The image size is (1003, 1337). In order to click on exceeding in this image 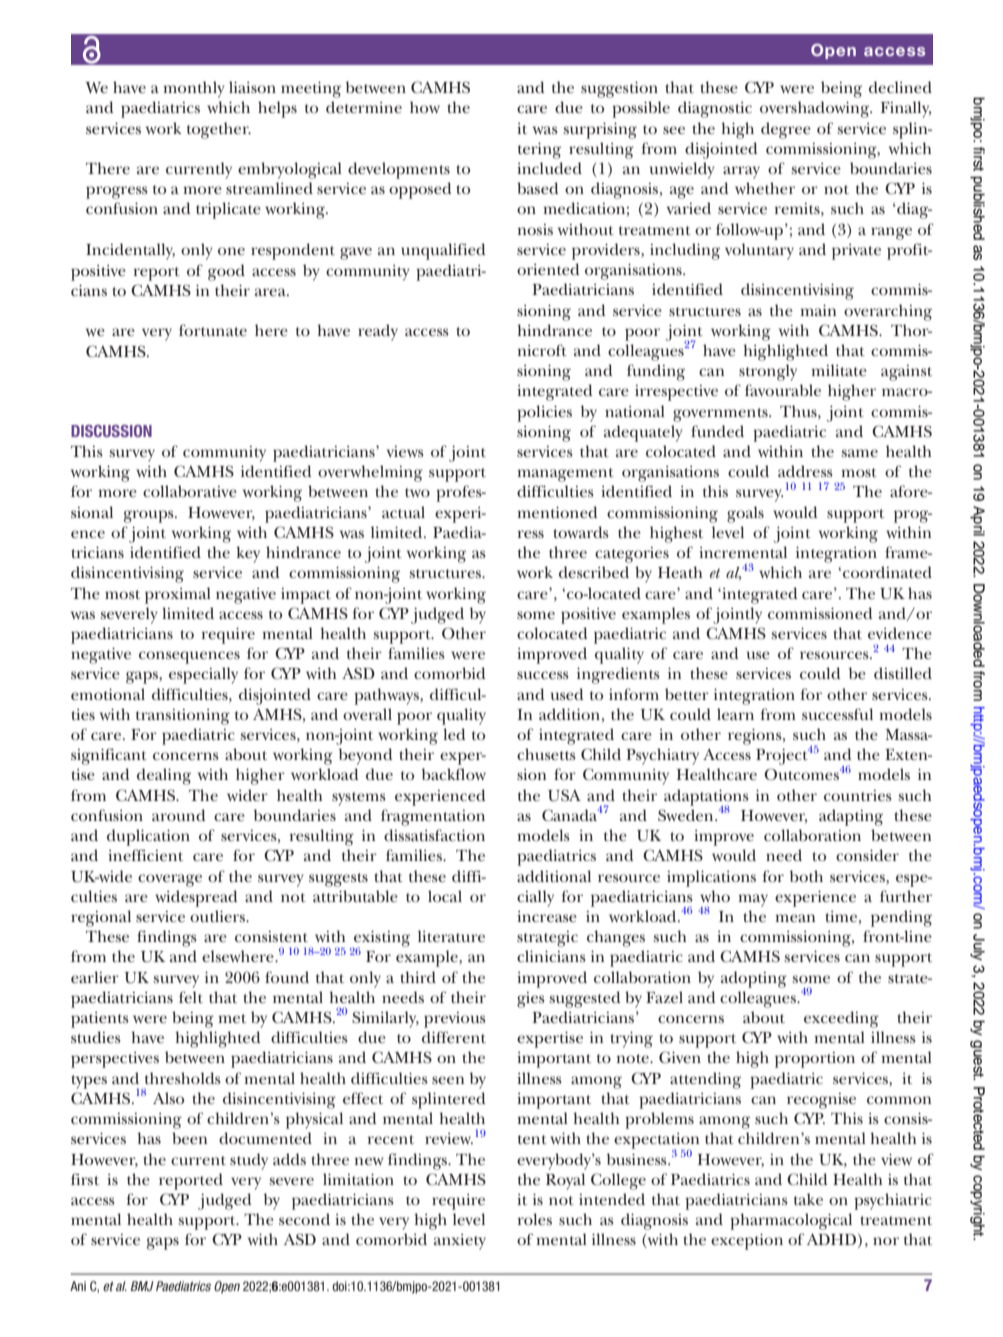, I will do `click(841, 1019)`.
